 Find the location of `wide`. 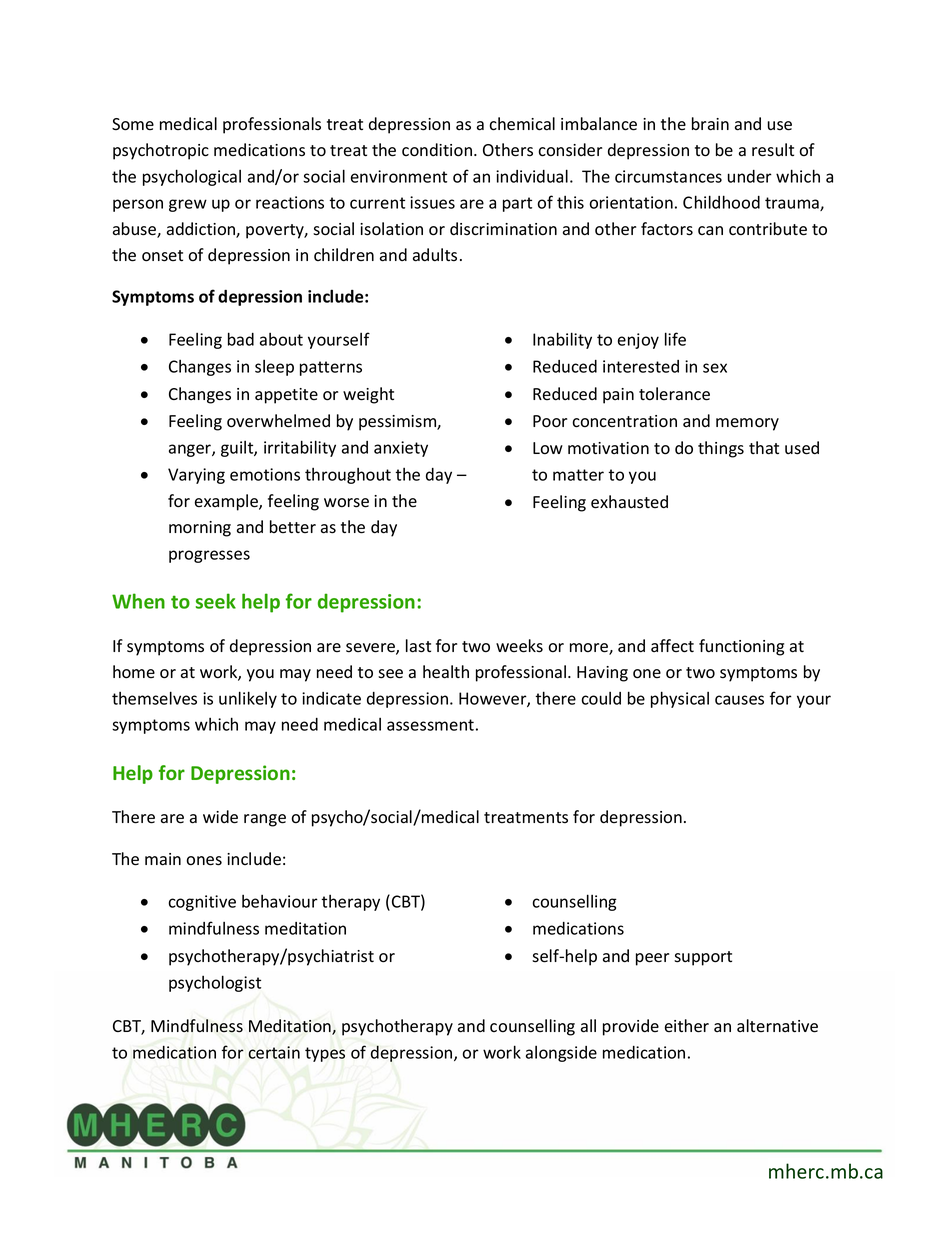

wide is located at coordinates (220, 817).
